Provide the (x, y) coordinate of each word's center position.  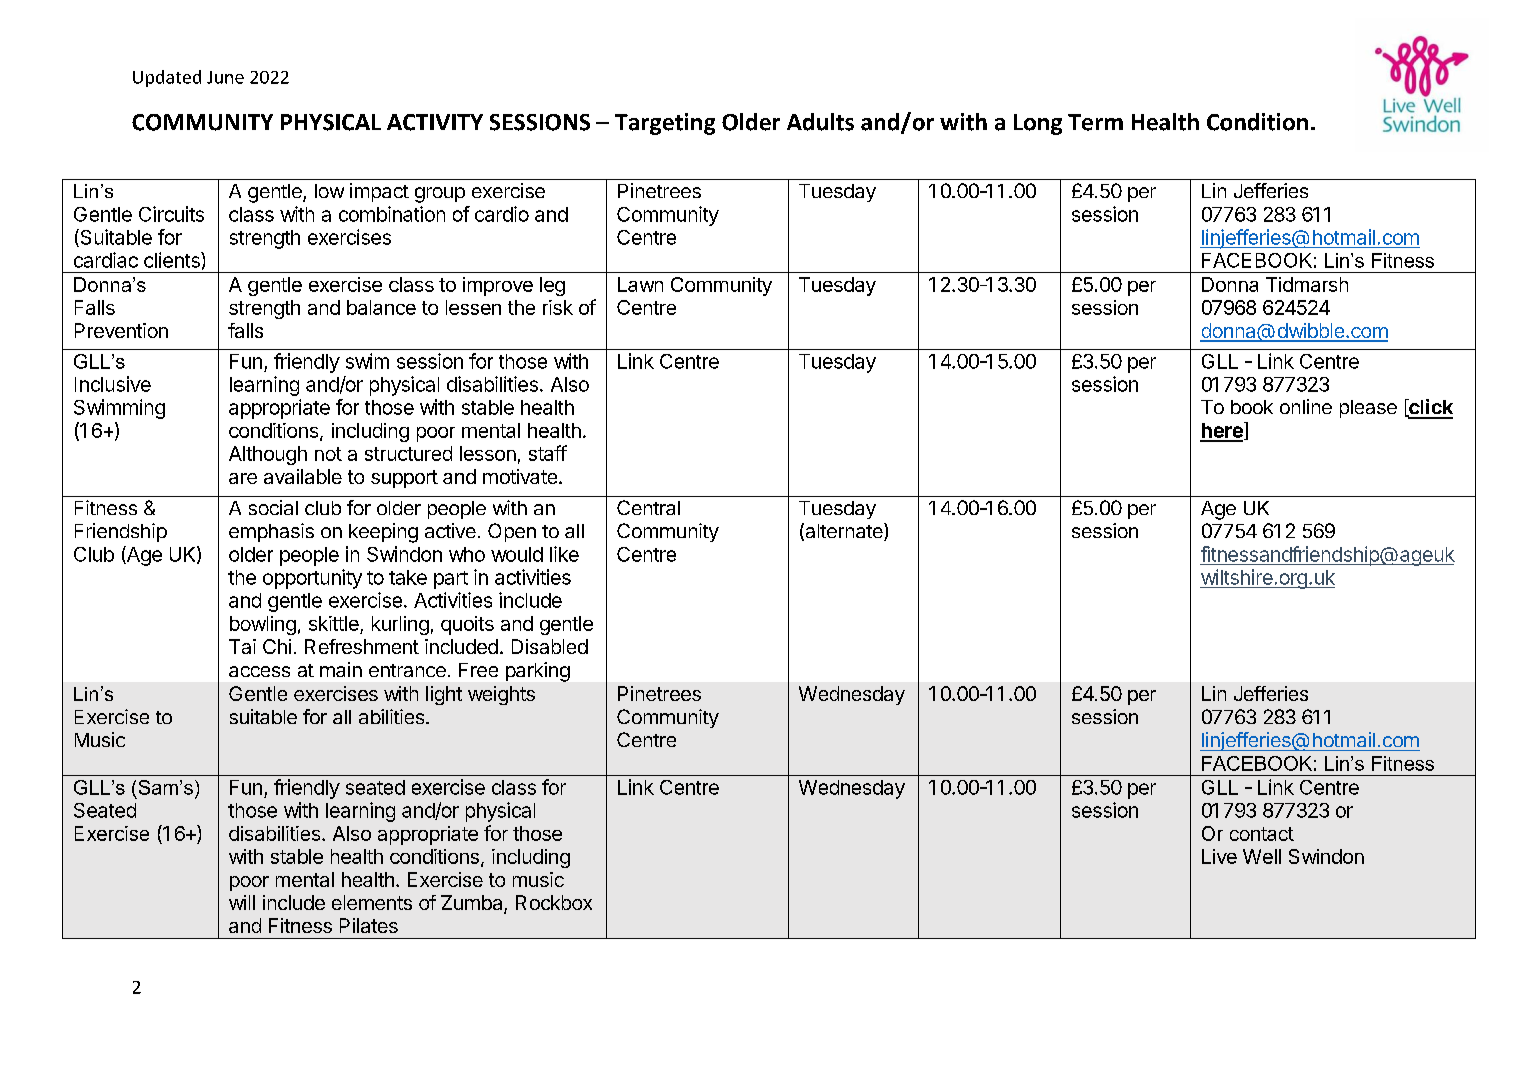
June (225, 77)
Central (648, 507)
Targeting (665, 124)
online (1306, 406)
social (273, 507)
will (242, 902)
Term (1095, 122)
